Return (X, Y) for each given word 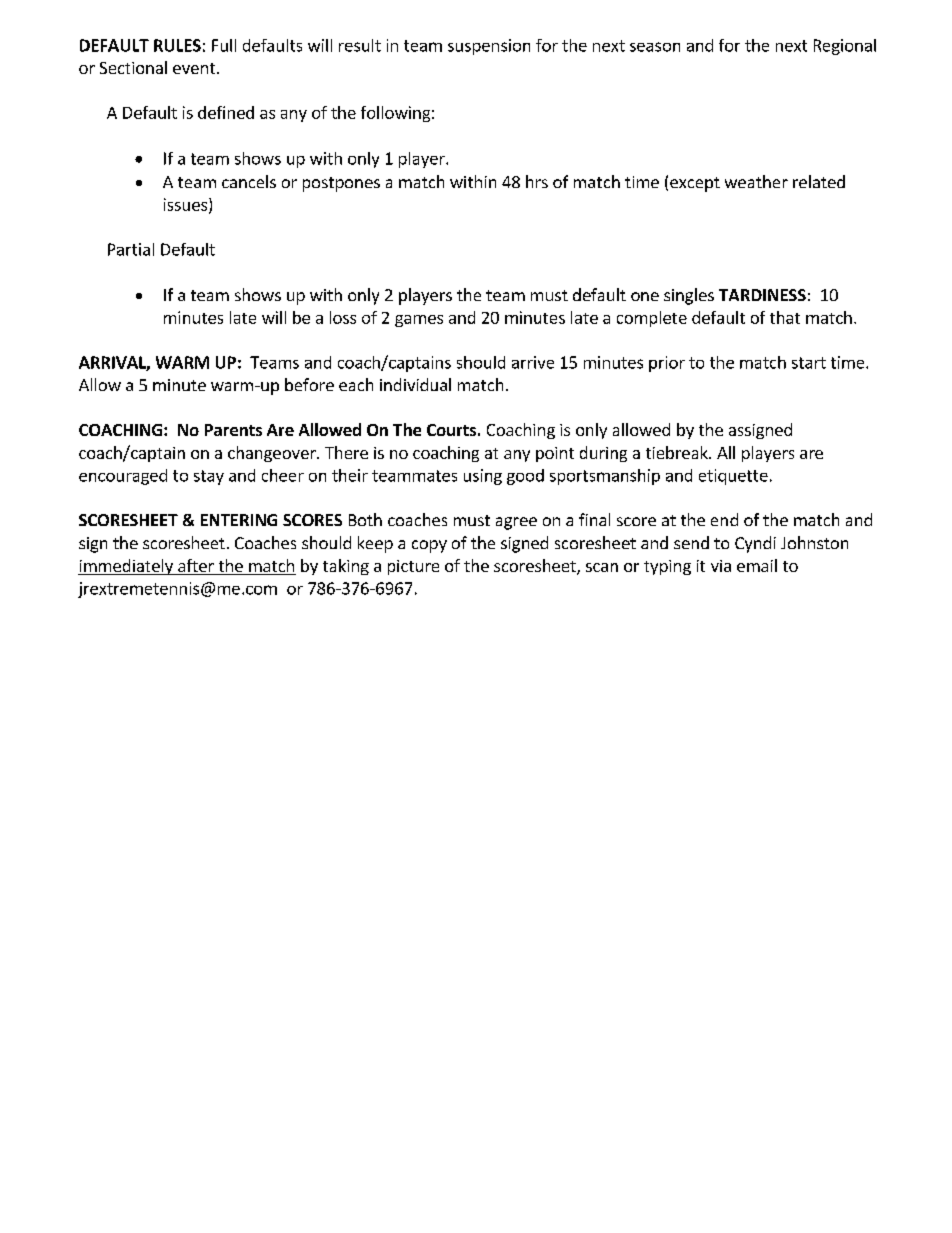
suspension (489, 47)
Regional (845, 47)
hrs (537, 181)
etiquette (733, 477)
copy (429, 546)
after (196, 567)
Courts (451, 430)
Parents (233, 430)
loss (343, 317)
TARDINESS (762, 295)
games (419, 321)
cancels (249, 181)
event (194, 68)
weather (756, 181)
